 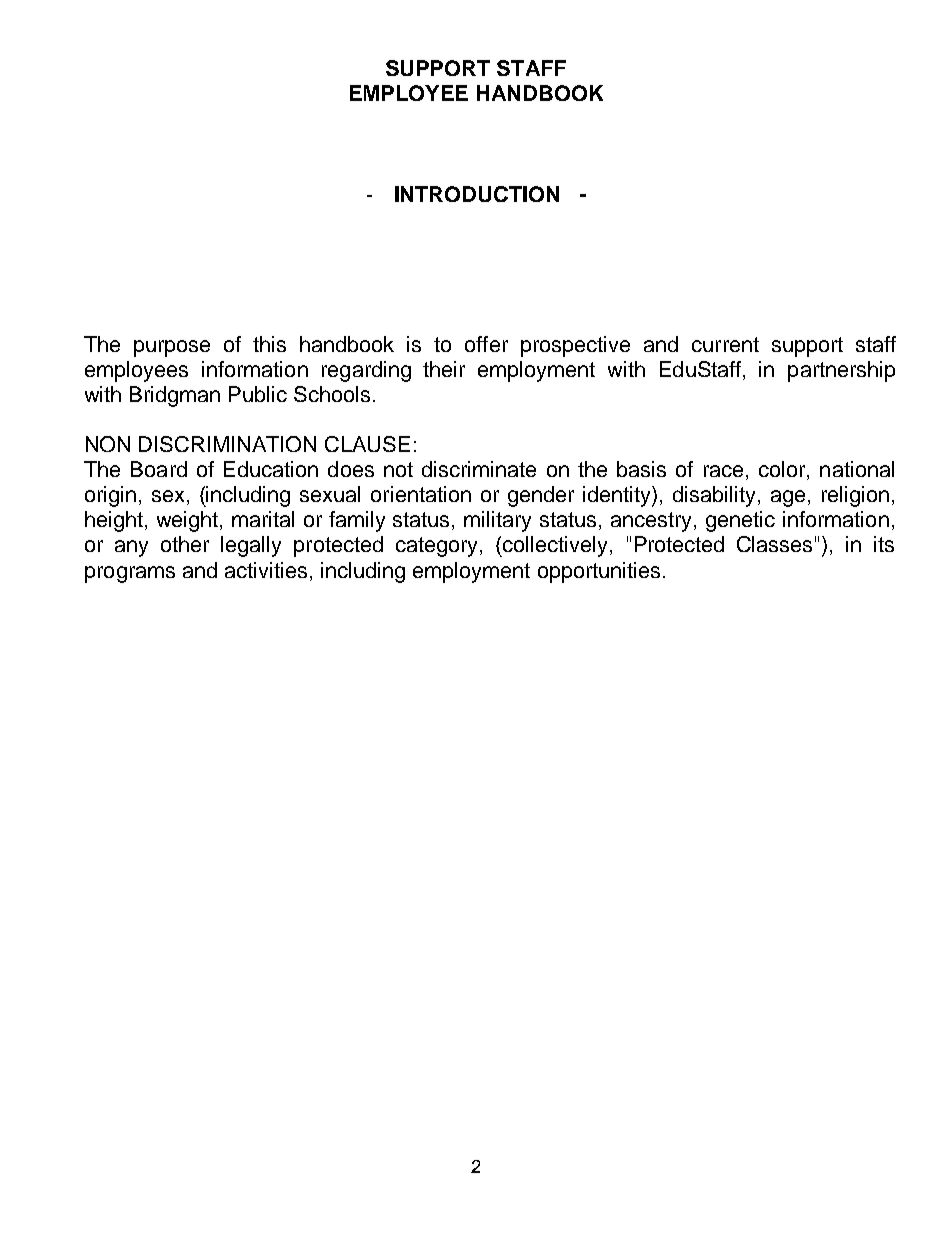 I want to click on current, so click(x=725, y=344).
